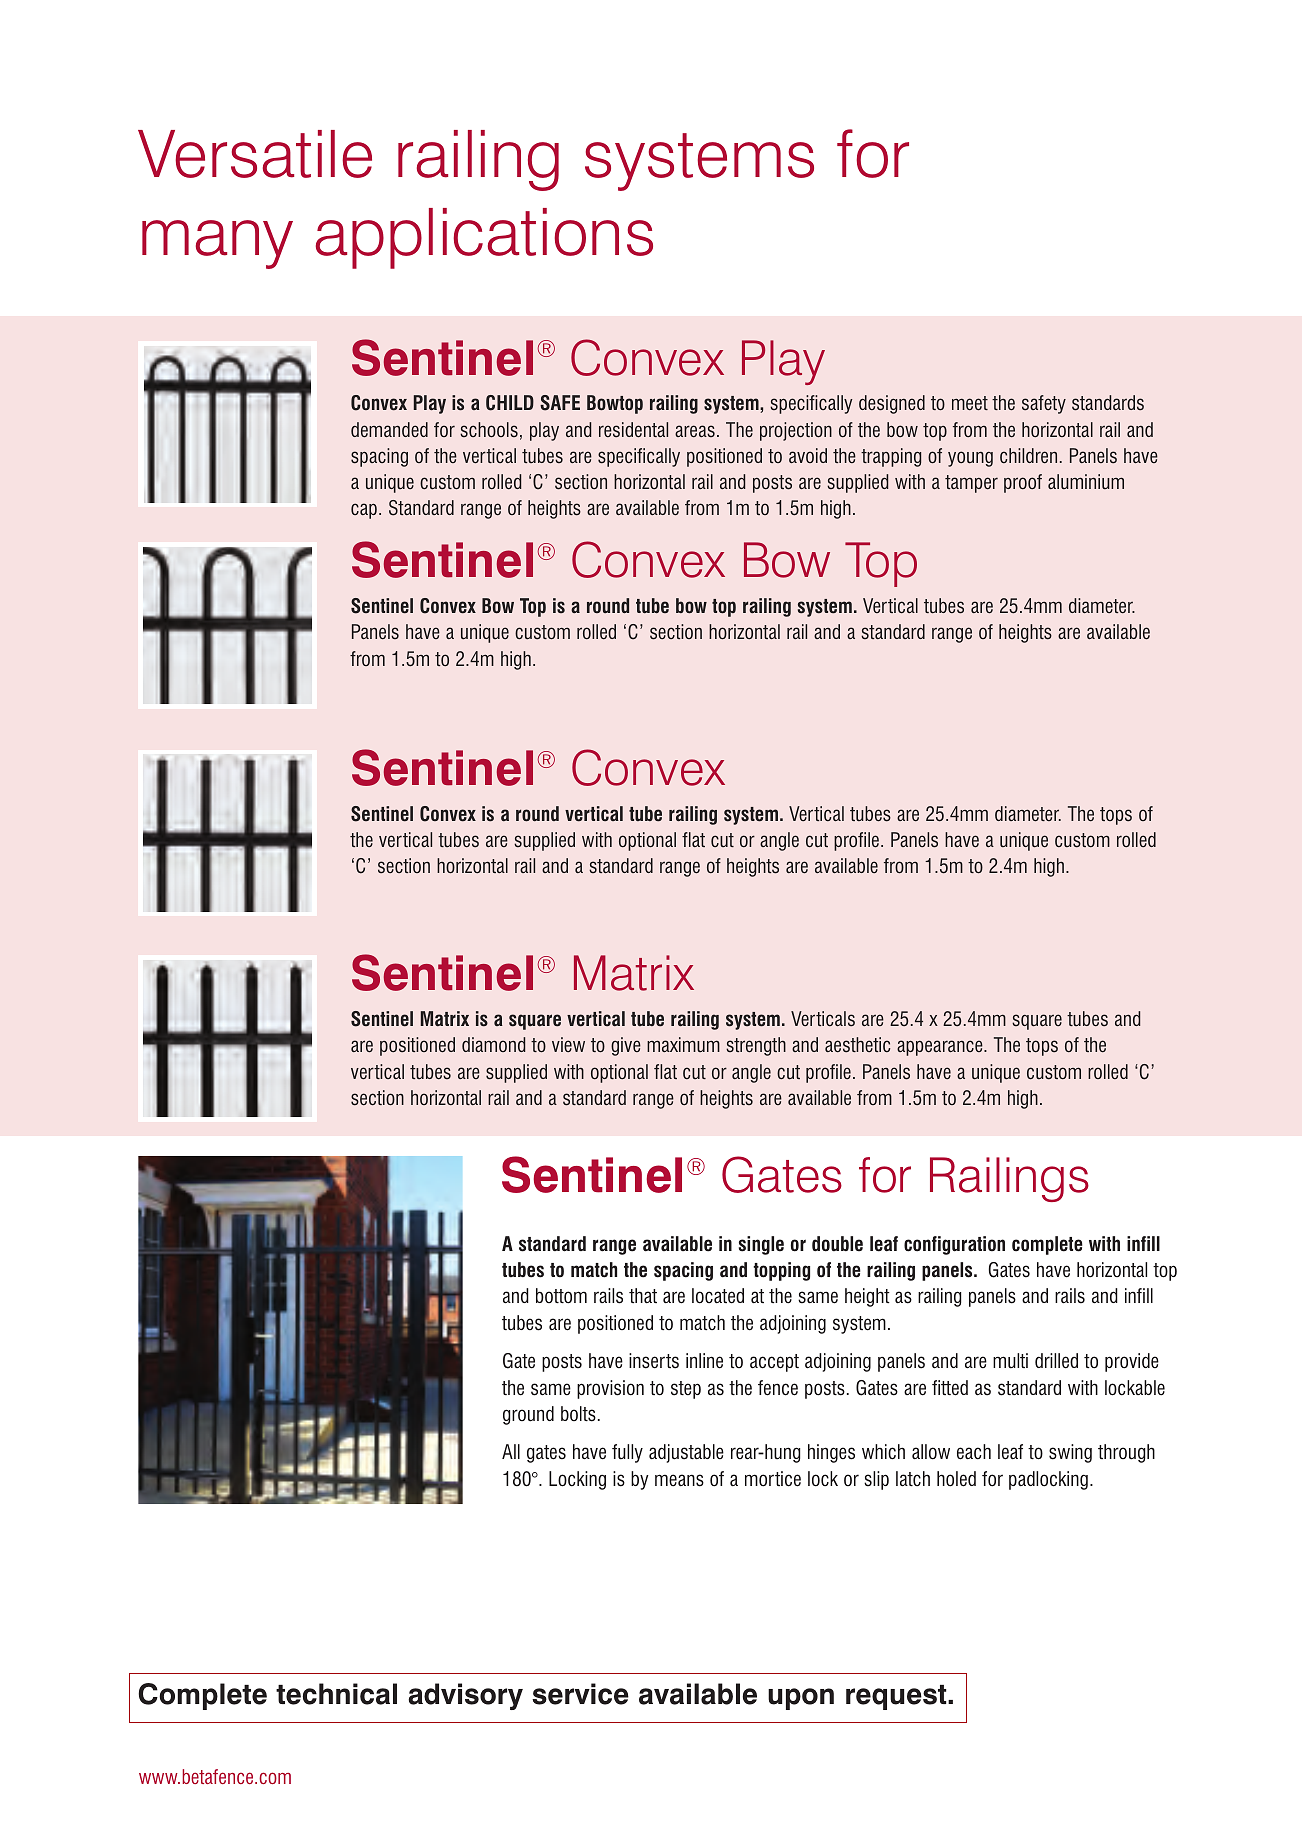 This screenshot has width=1302, height=1841. Describe the element at coordinates (580, 1694) in the screenshot. I see `service` at that location.
